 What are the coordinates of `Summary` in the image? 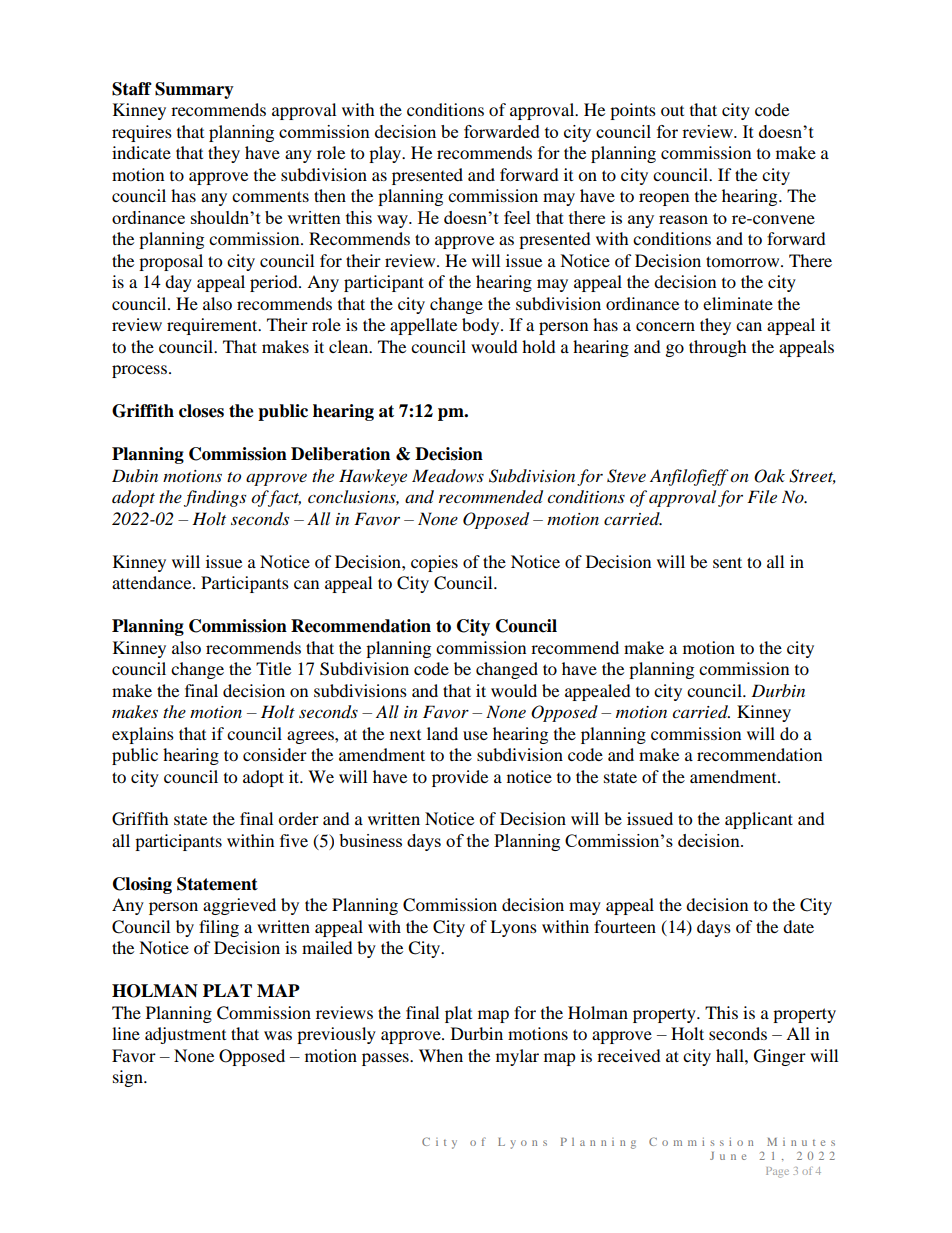 It's located at (194, 90).
